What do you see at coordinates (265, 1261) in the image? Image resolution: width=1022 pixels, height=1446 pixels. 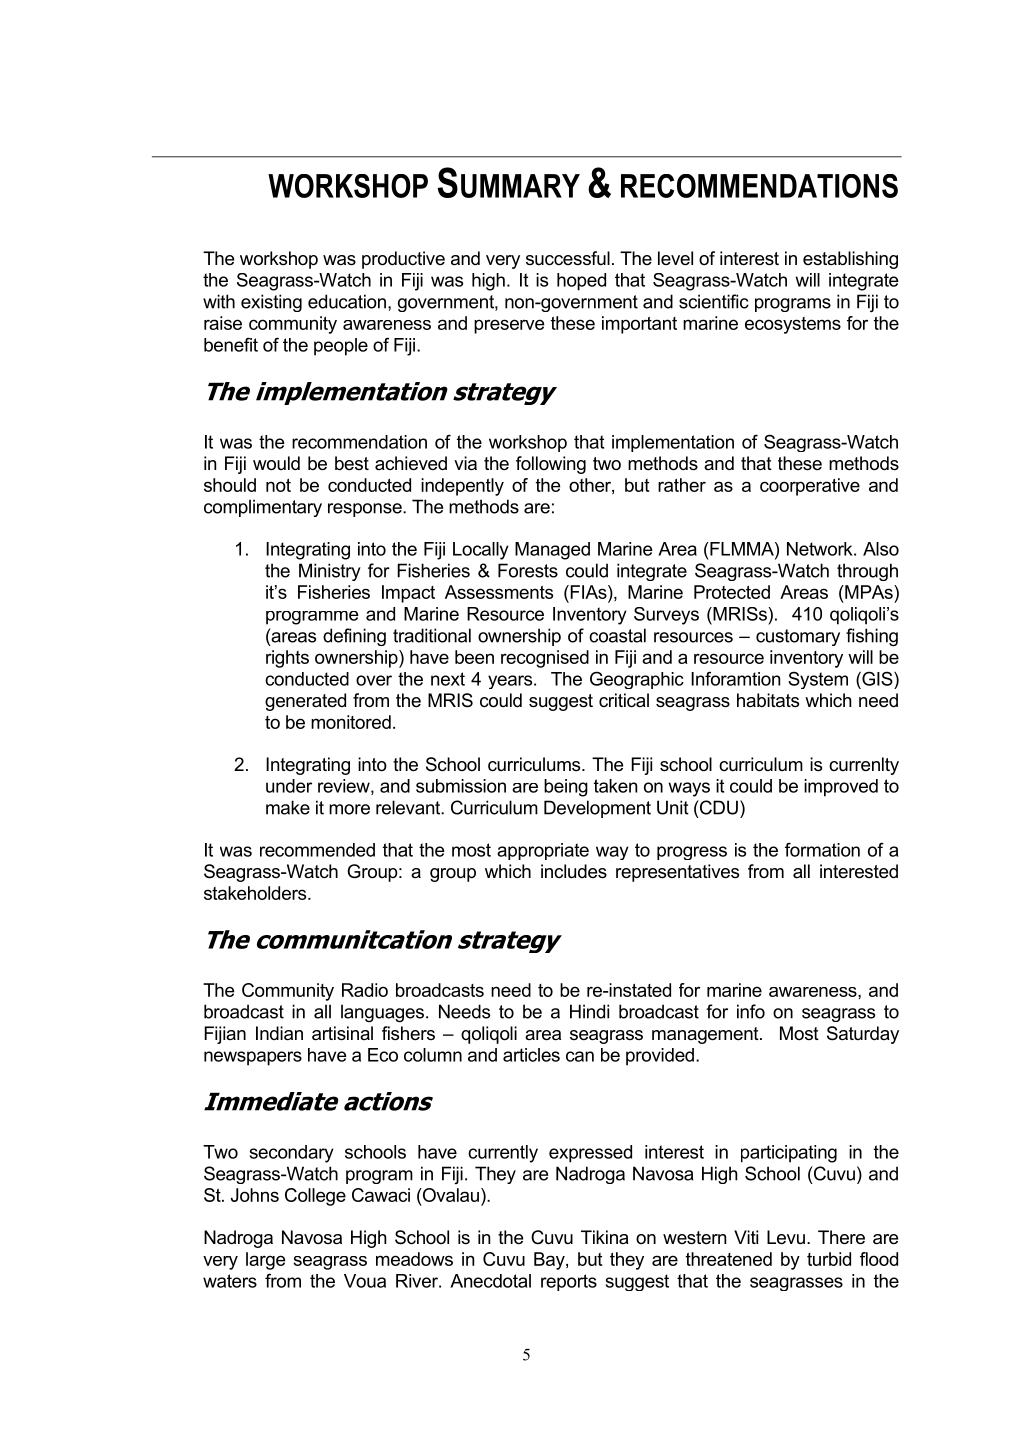 I see `large` at bounding box center [265, 1261].
